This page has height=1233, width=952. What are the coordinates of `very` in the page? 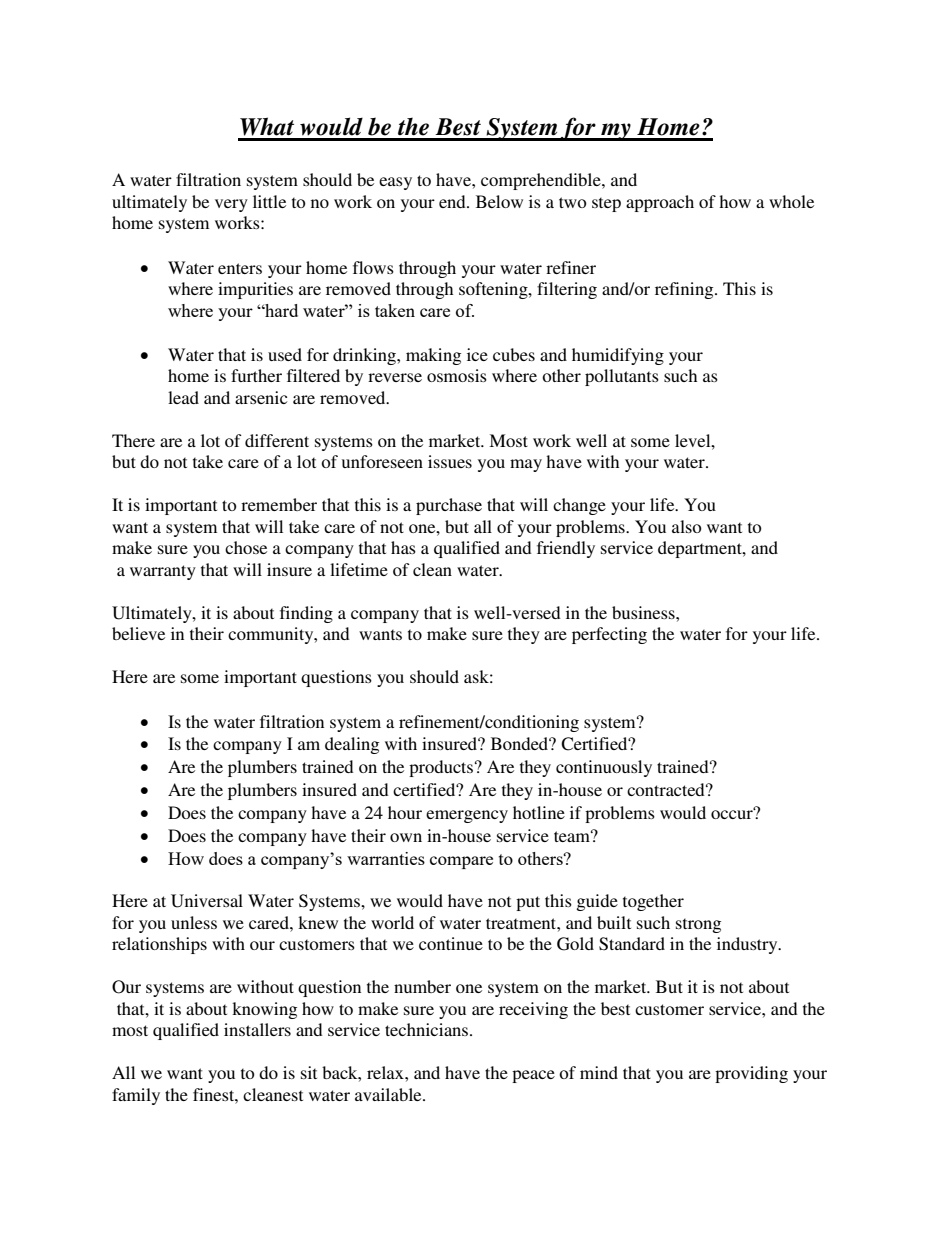 It's located at (231, 205).
